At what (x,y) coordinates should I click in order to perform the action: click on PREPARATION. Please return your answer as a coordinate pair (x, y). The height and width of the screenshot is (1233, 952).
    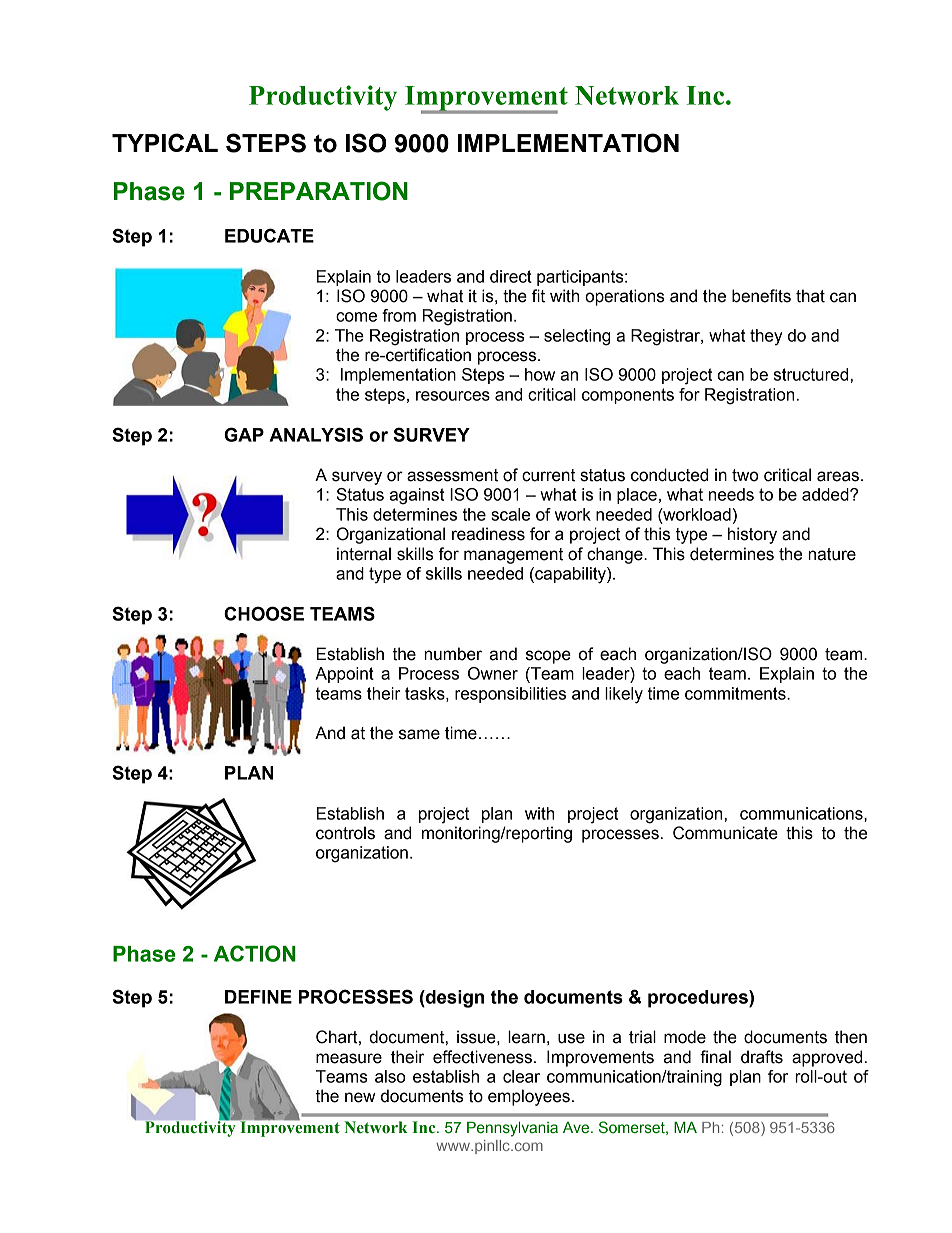
    Looking at the image, I should click on (319, 191).
